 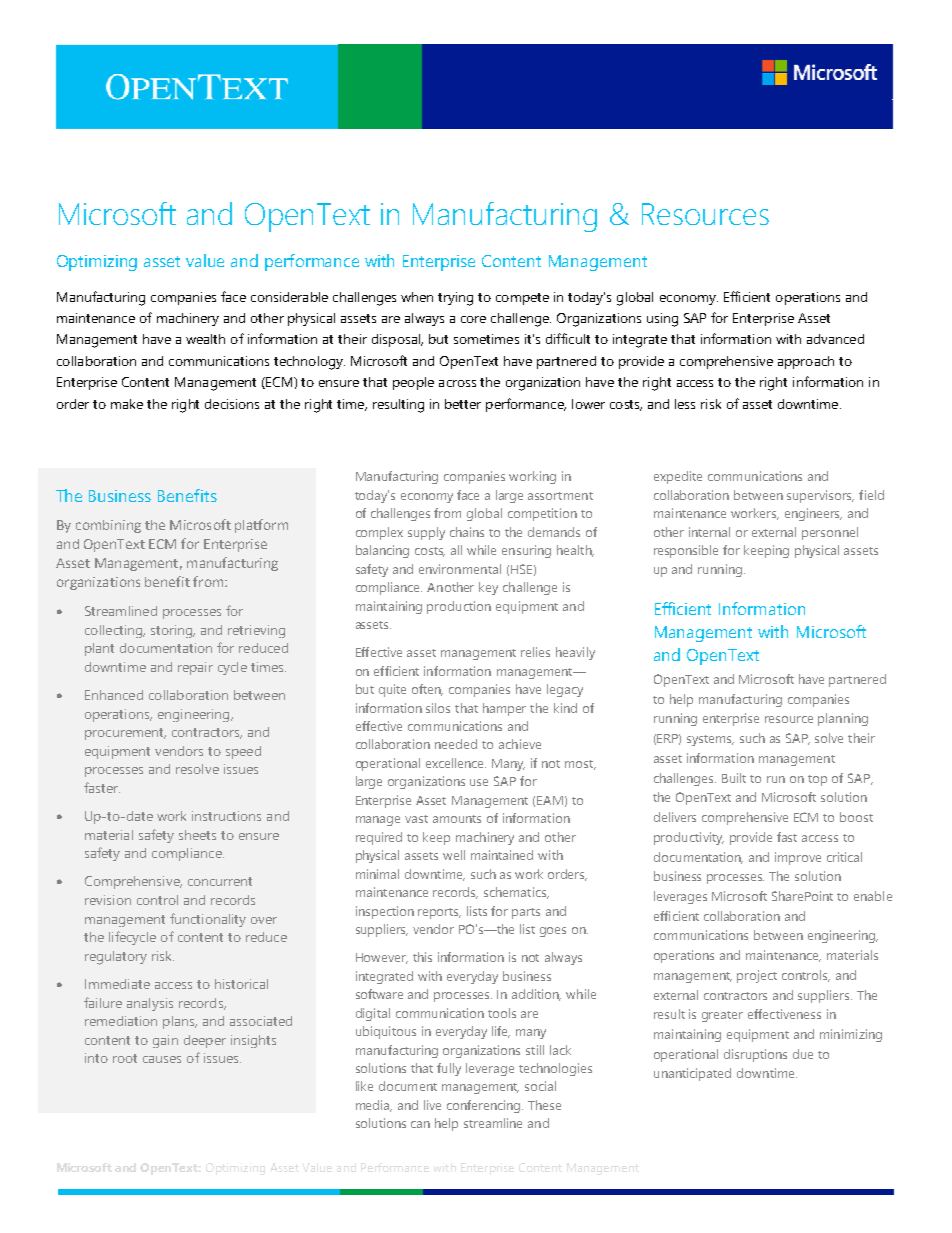 I want to click on hamper, so click(x=504, y=709).
